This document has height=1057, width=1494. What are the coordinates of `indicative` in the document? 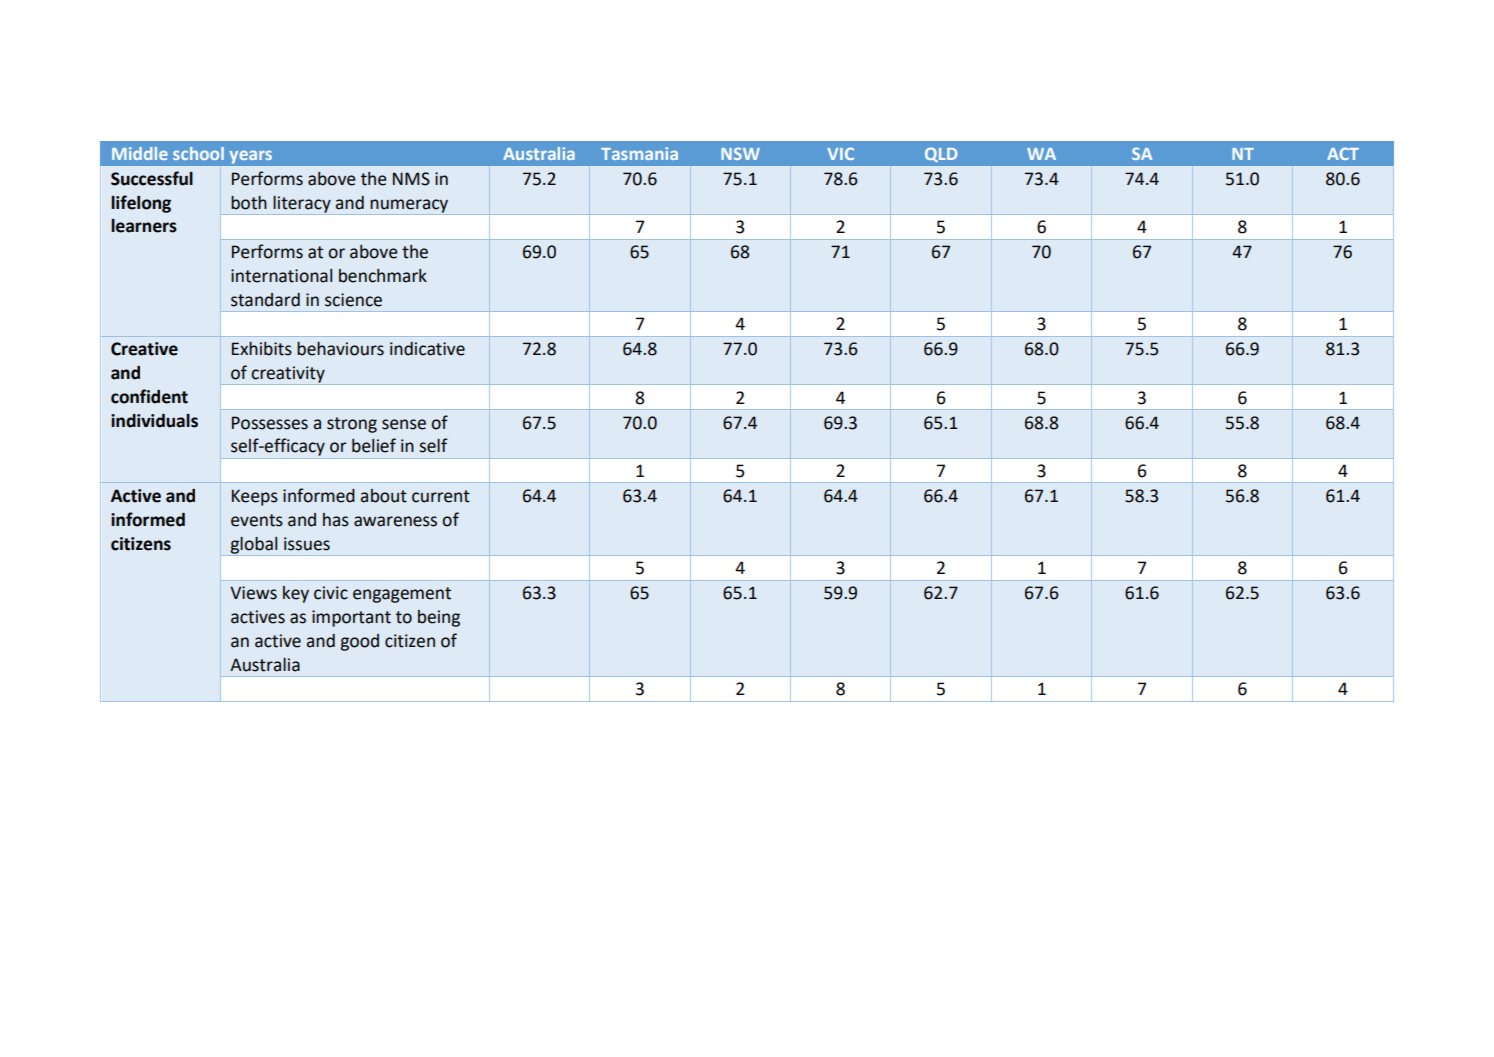 It's located at (427, 349).
